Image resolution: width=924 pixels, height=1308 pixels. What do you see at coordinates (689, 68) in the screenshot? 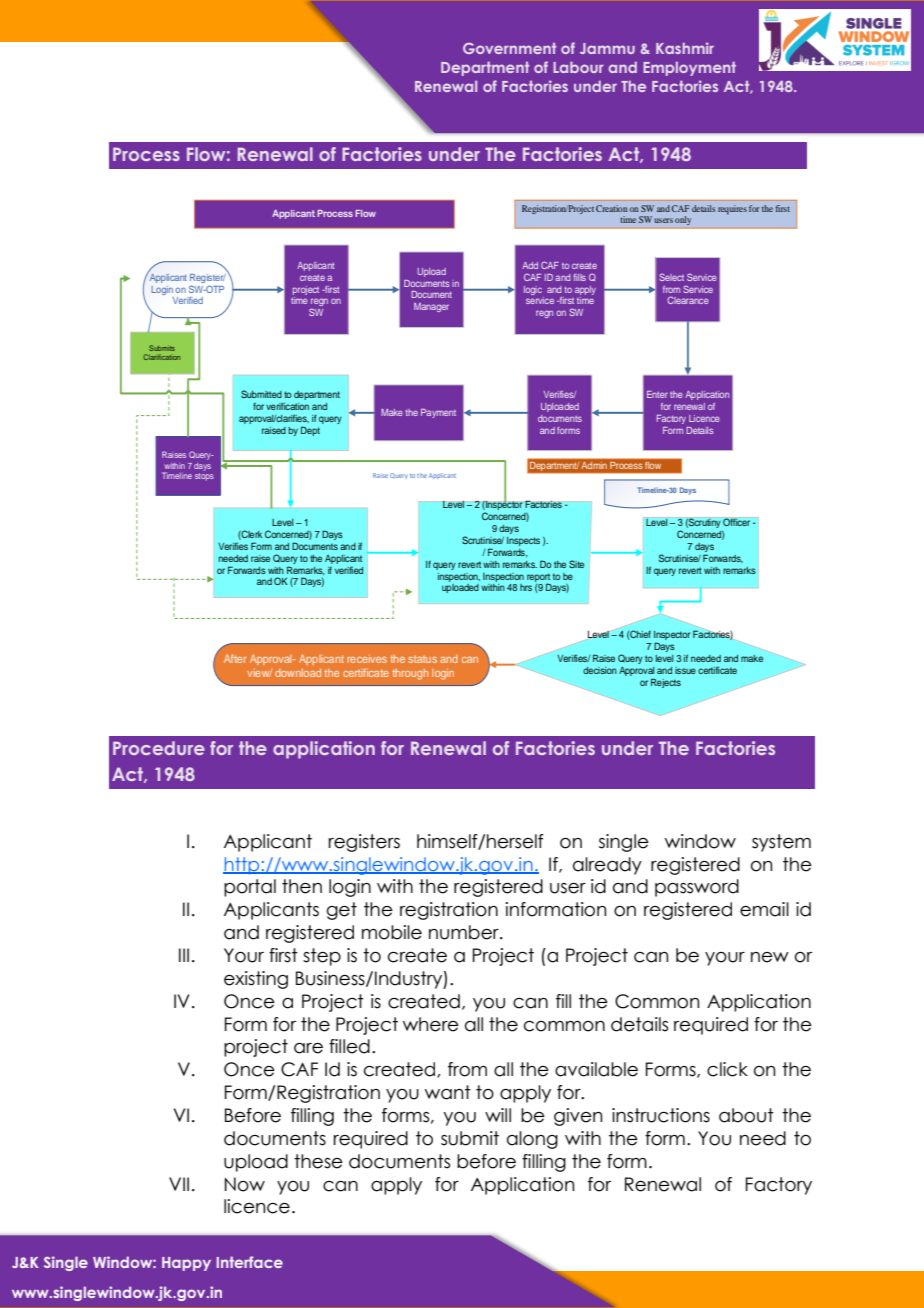
I see `Employment` at bounding box center [689, 68].
